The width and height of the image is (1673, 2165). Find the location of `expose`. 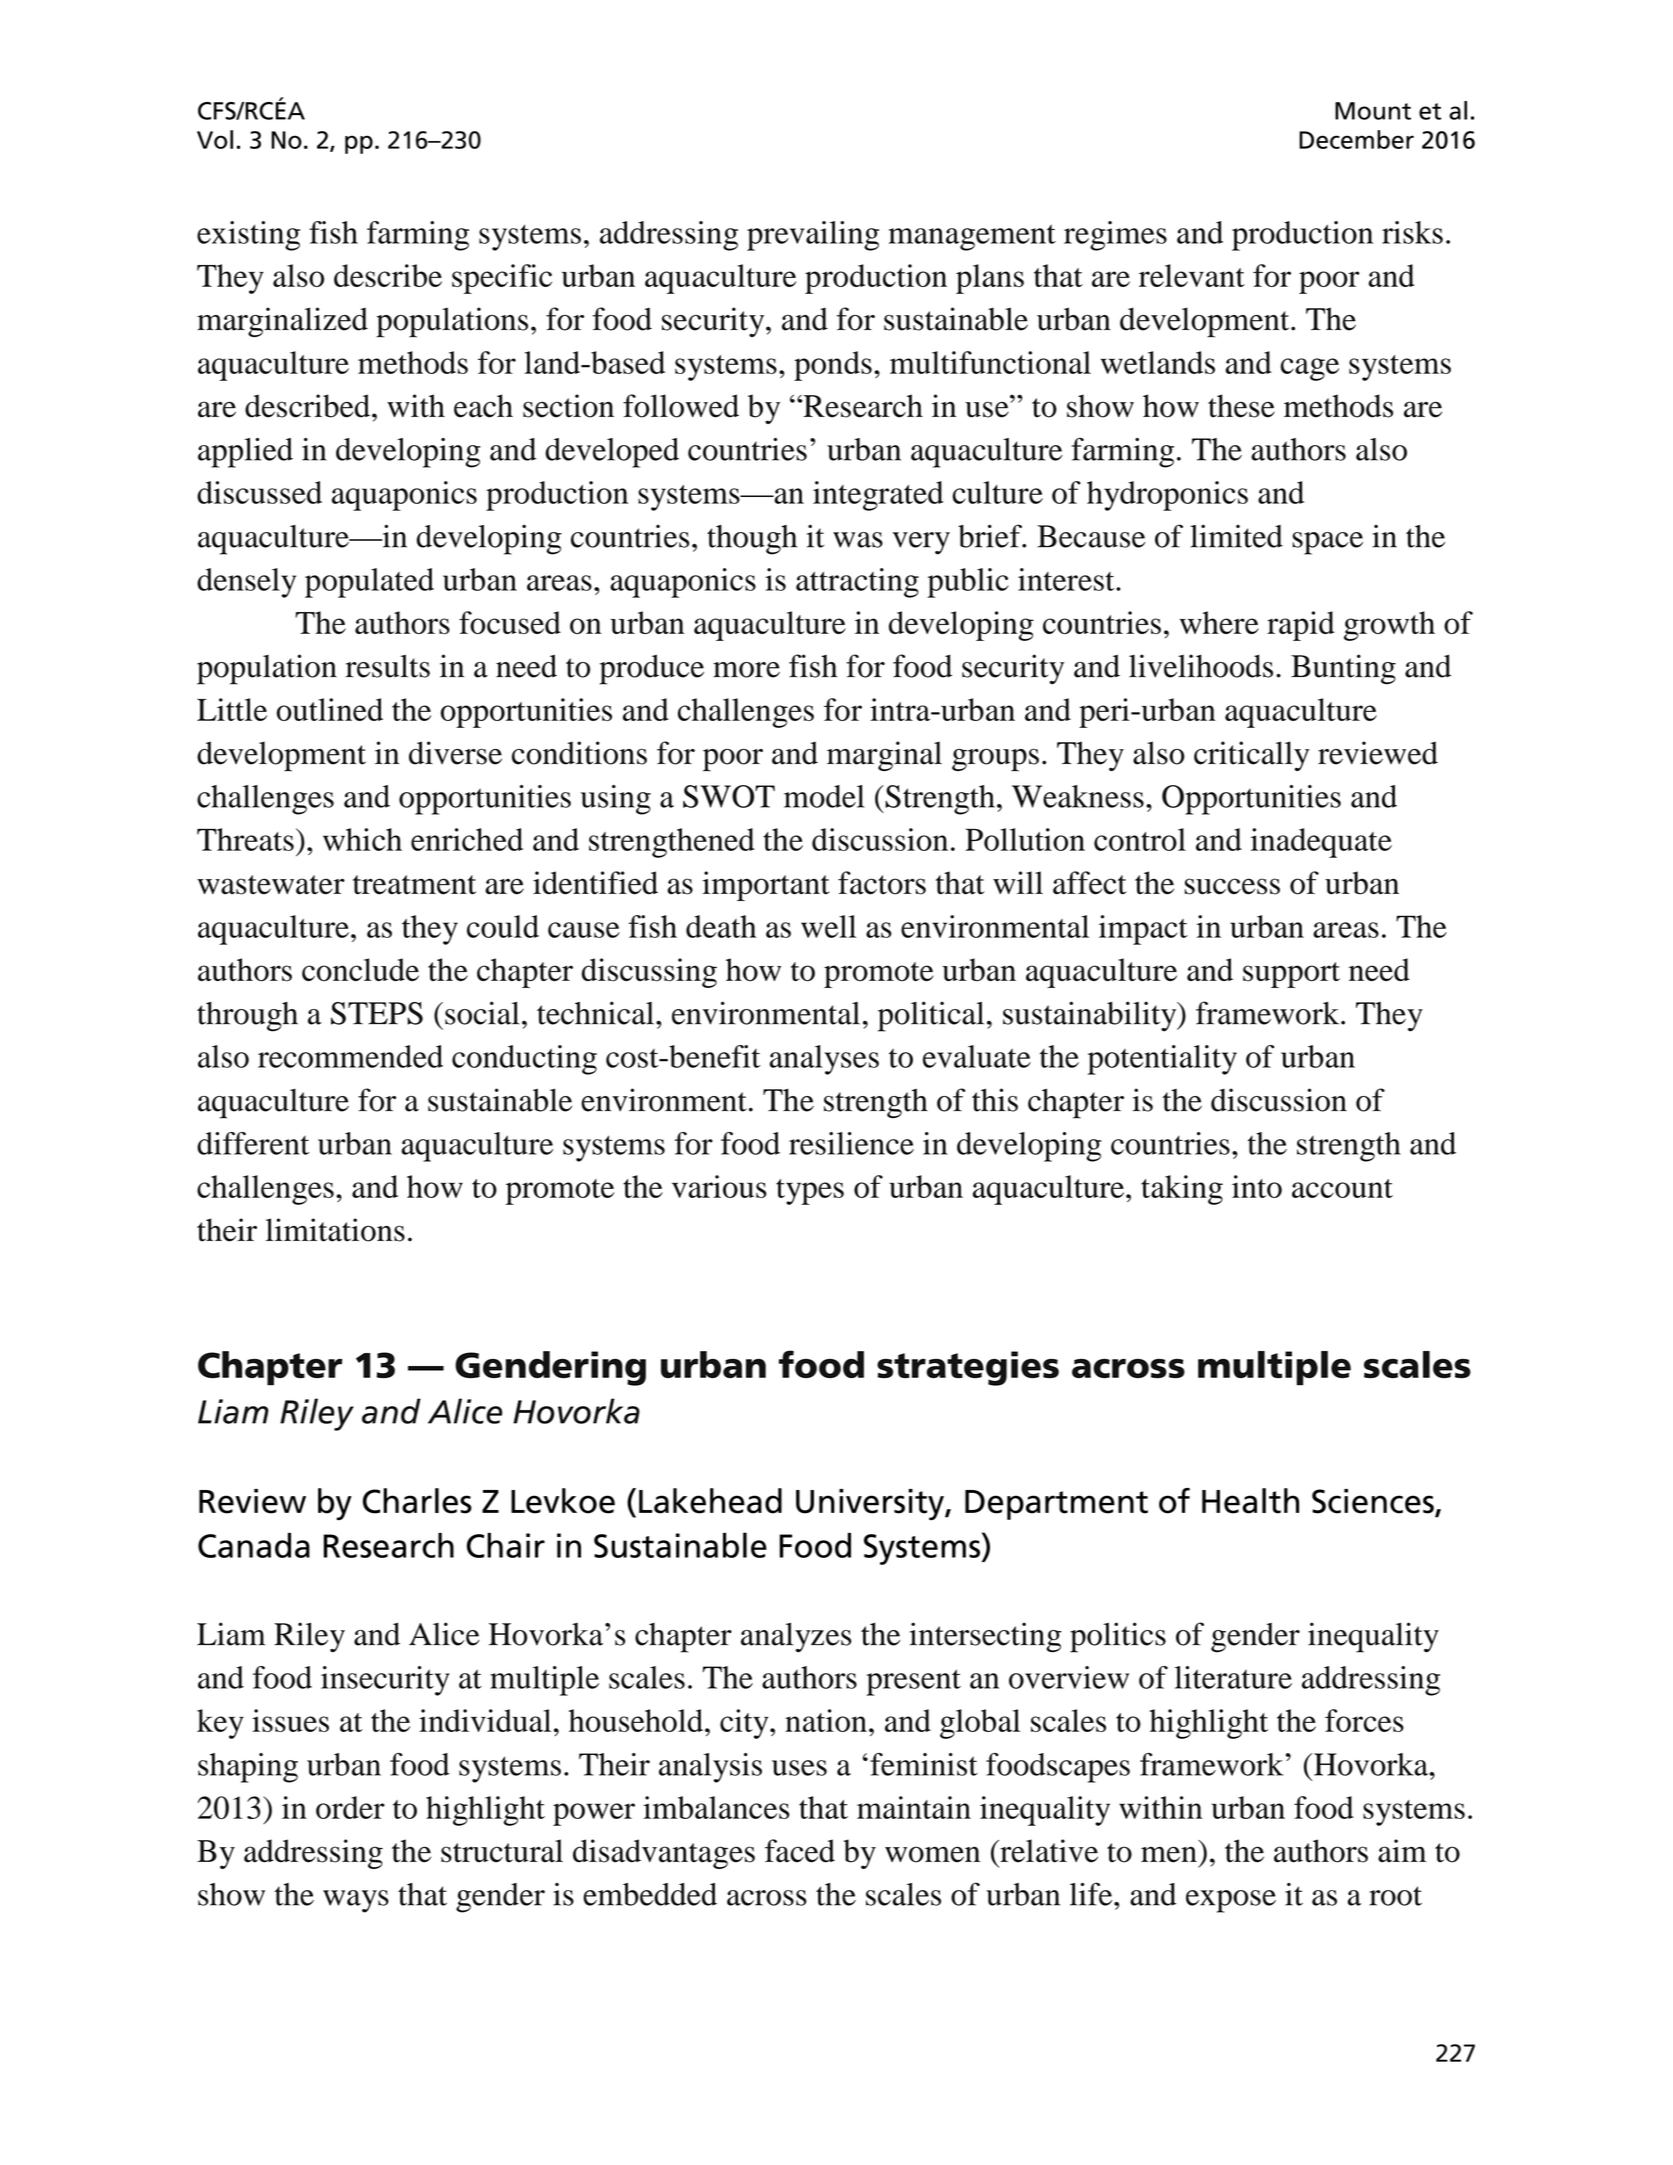

expose is located at coordinates (1231, 1901).
